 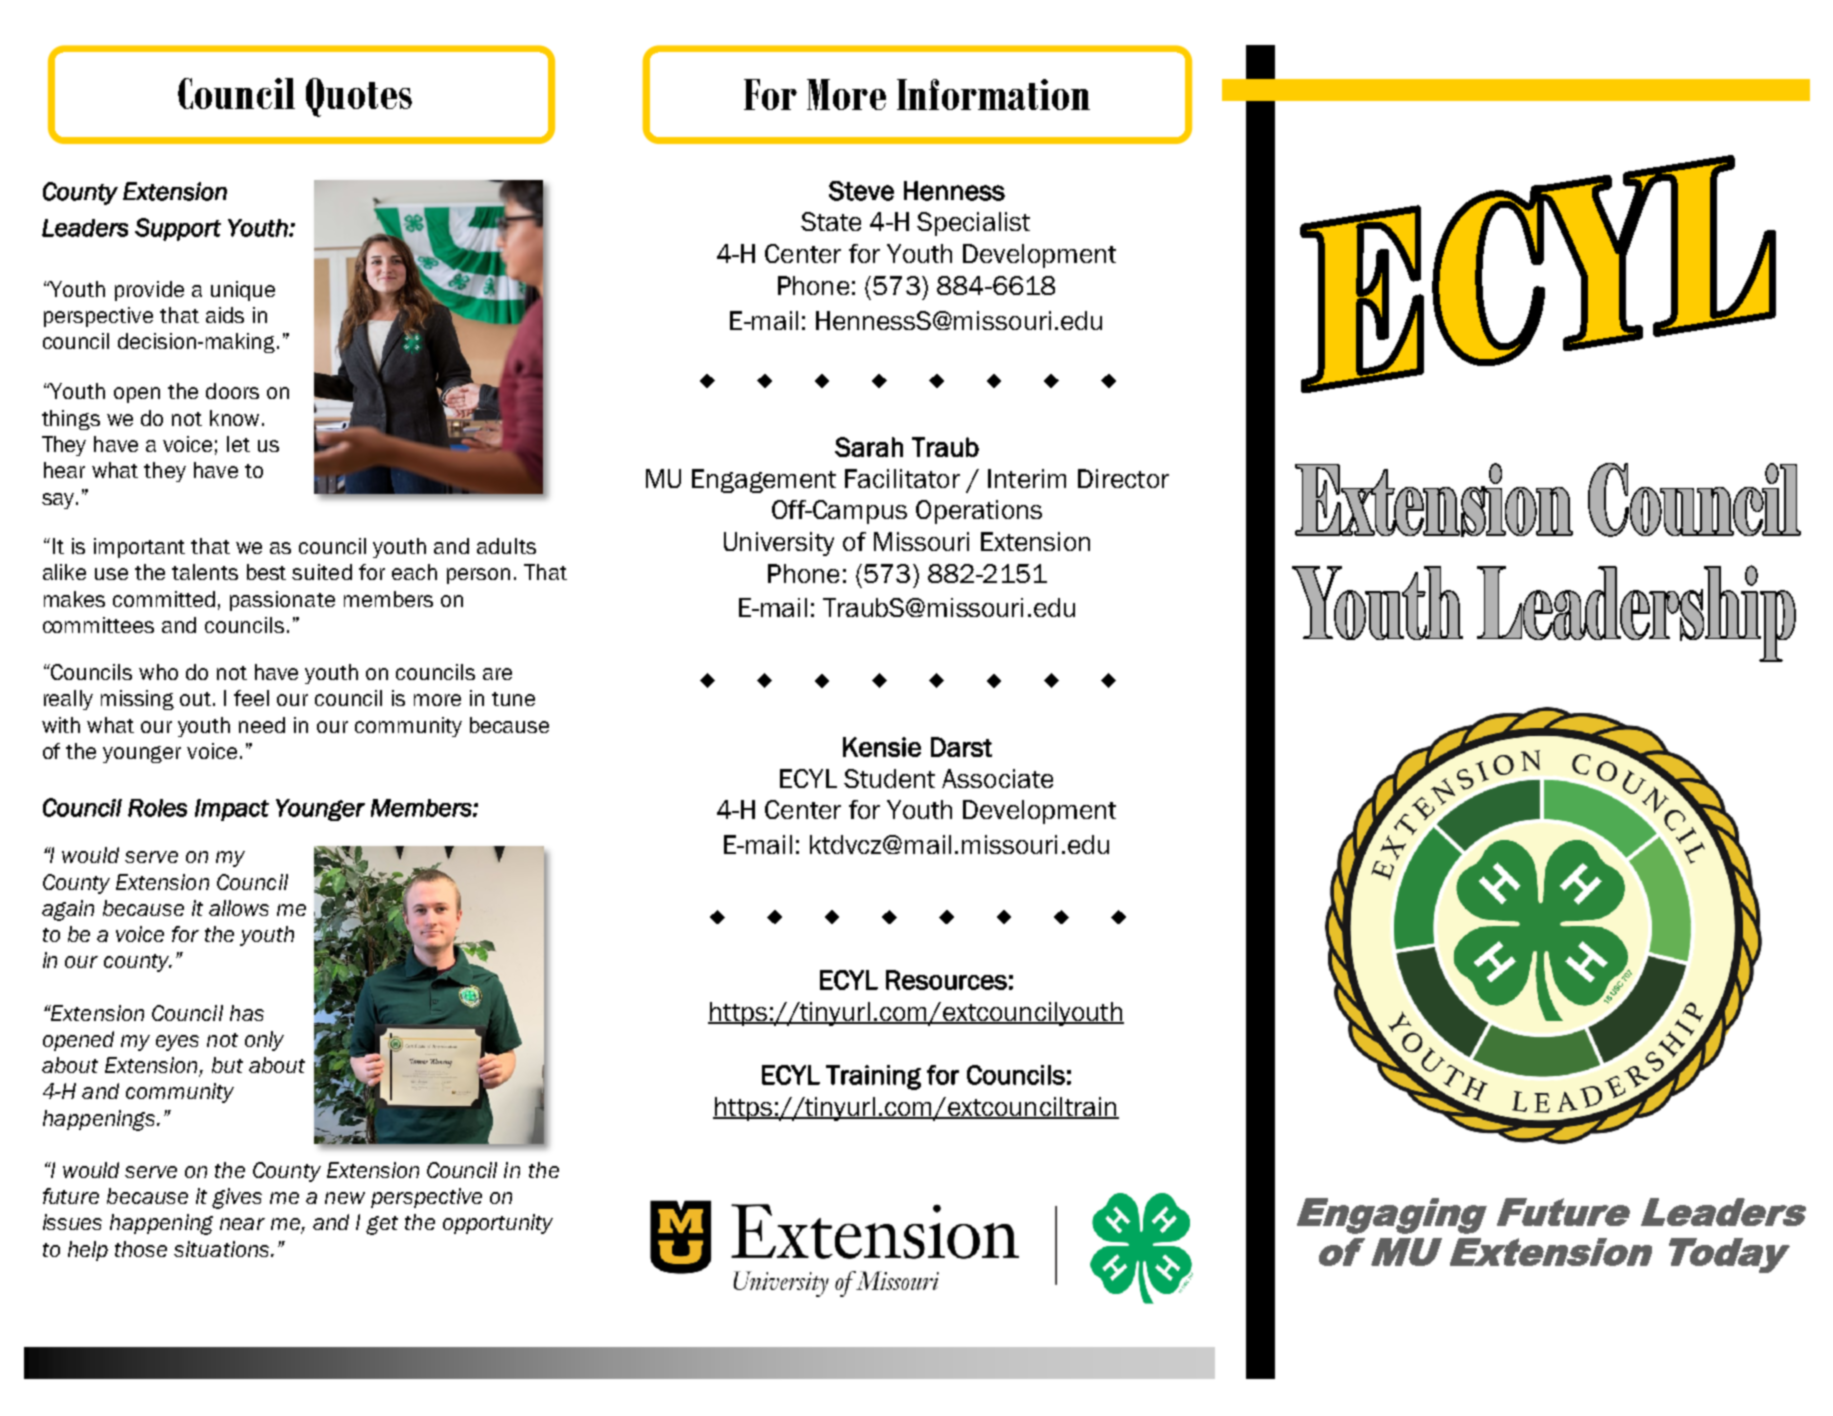 I want to click on Associate, so click(x=997, y=778).
